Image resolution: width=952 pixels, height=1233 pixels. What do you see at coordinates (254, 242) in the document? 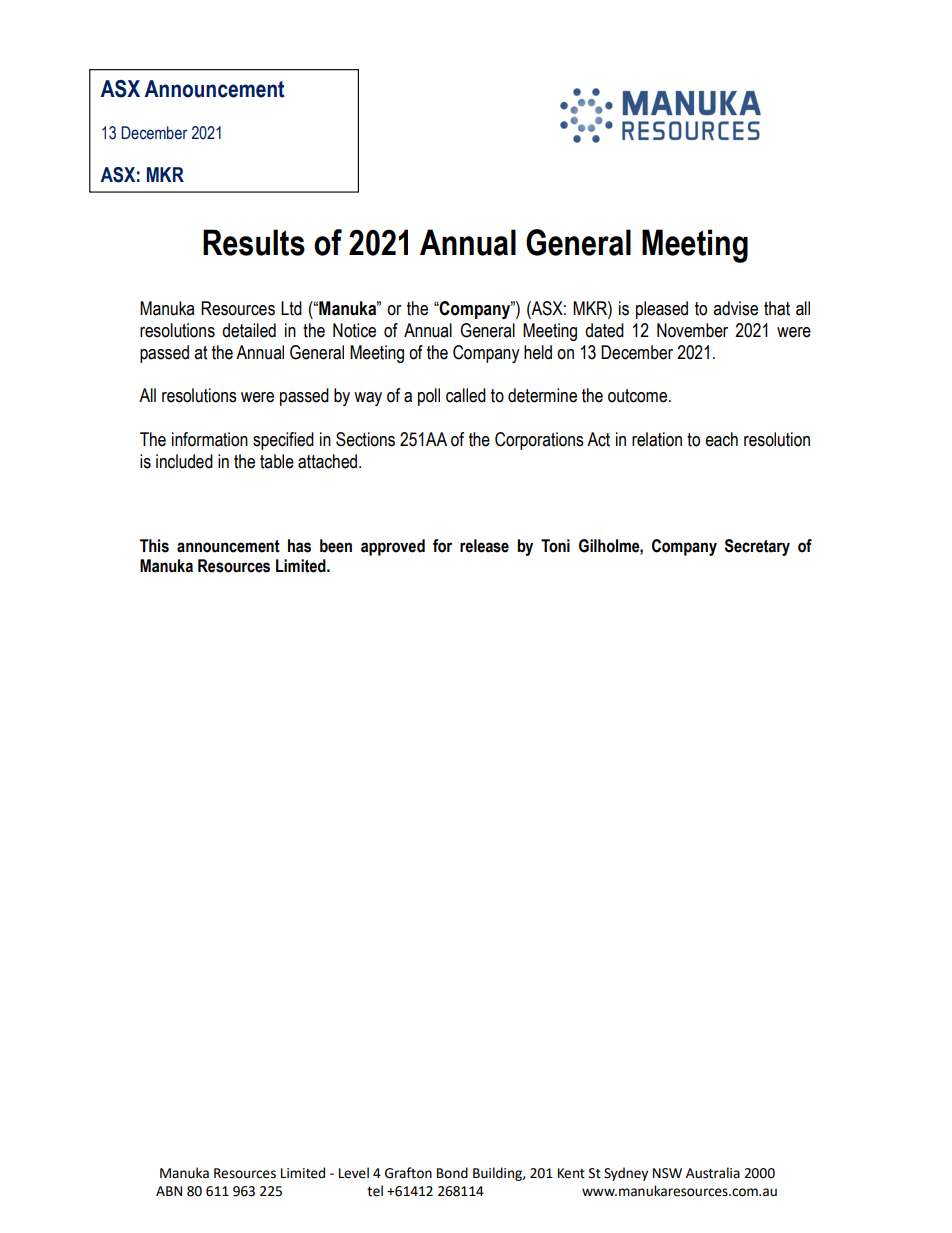
I see `Results` at bounding box center [254, 242].
